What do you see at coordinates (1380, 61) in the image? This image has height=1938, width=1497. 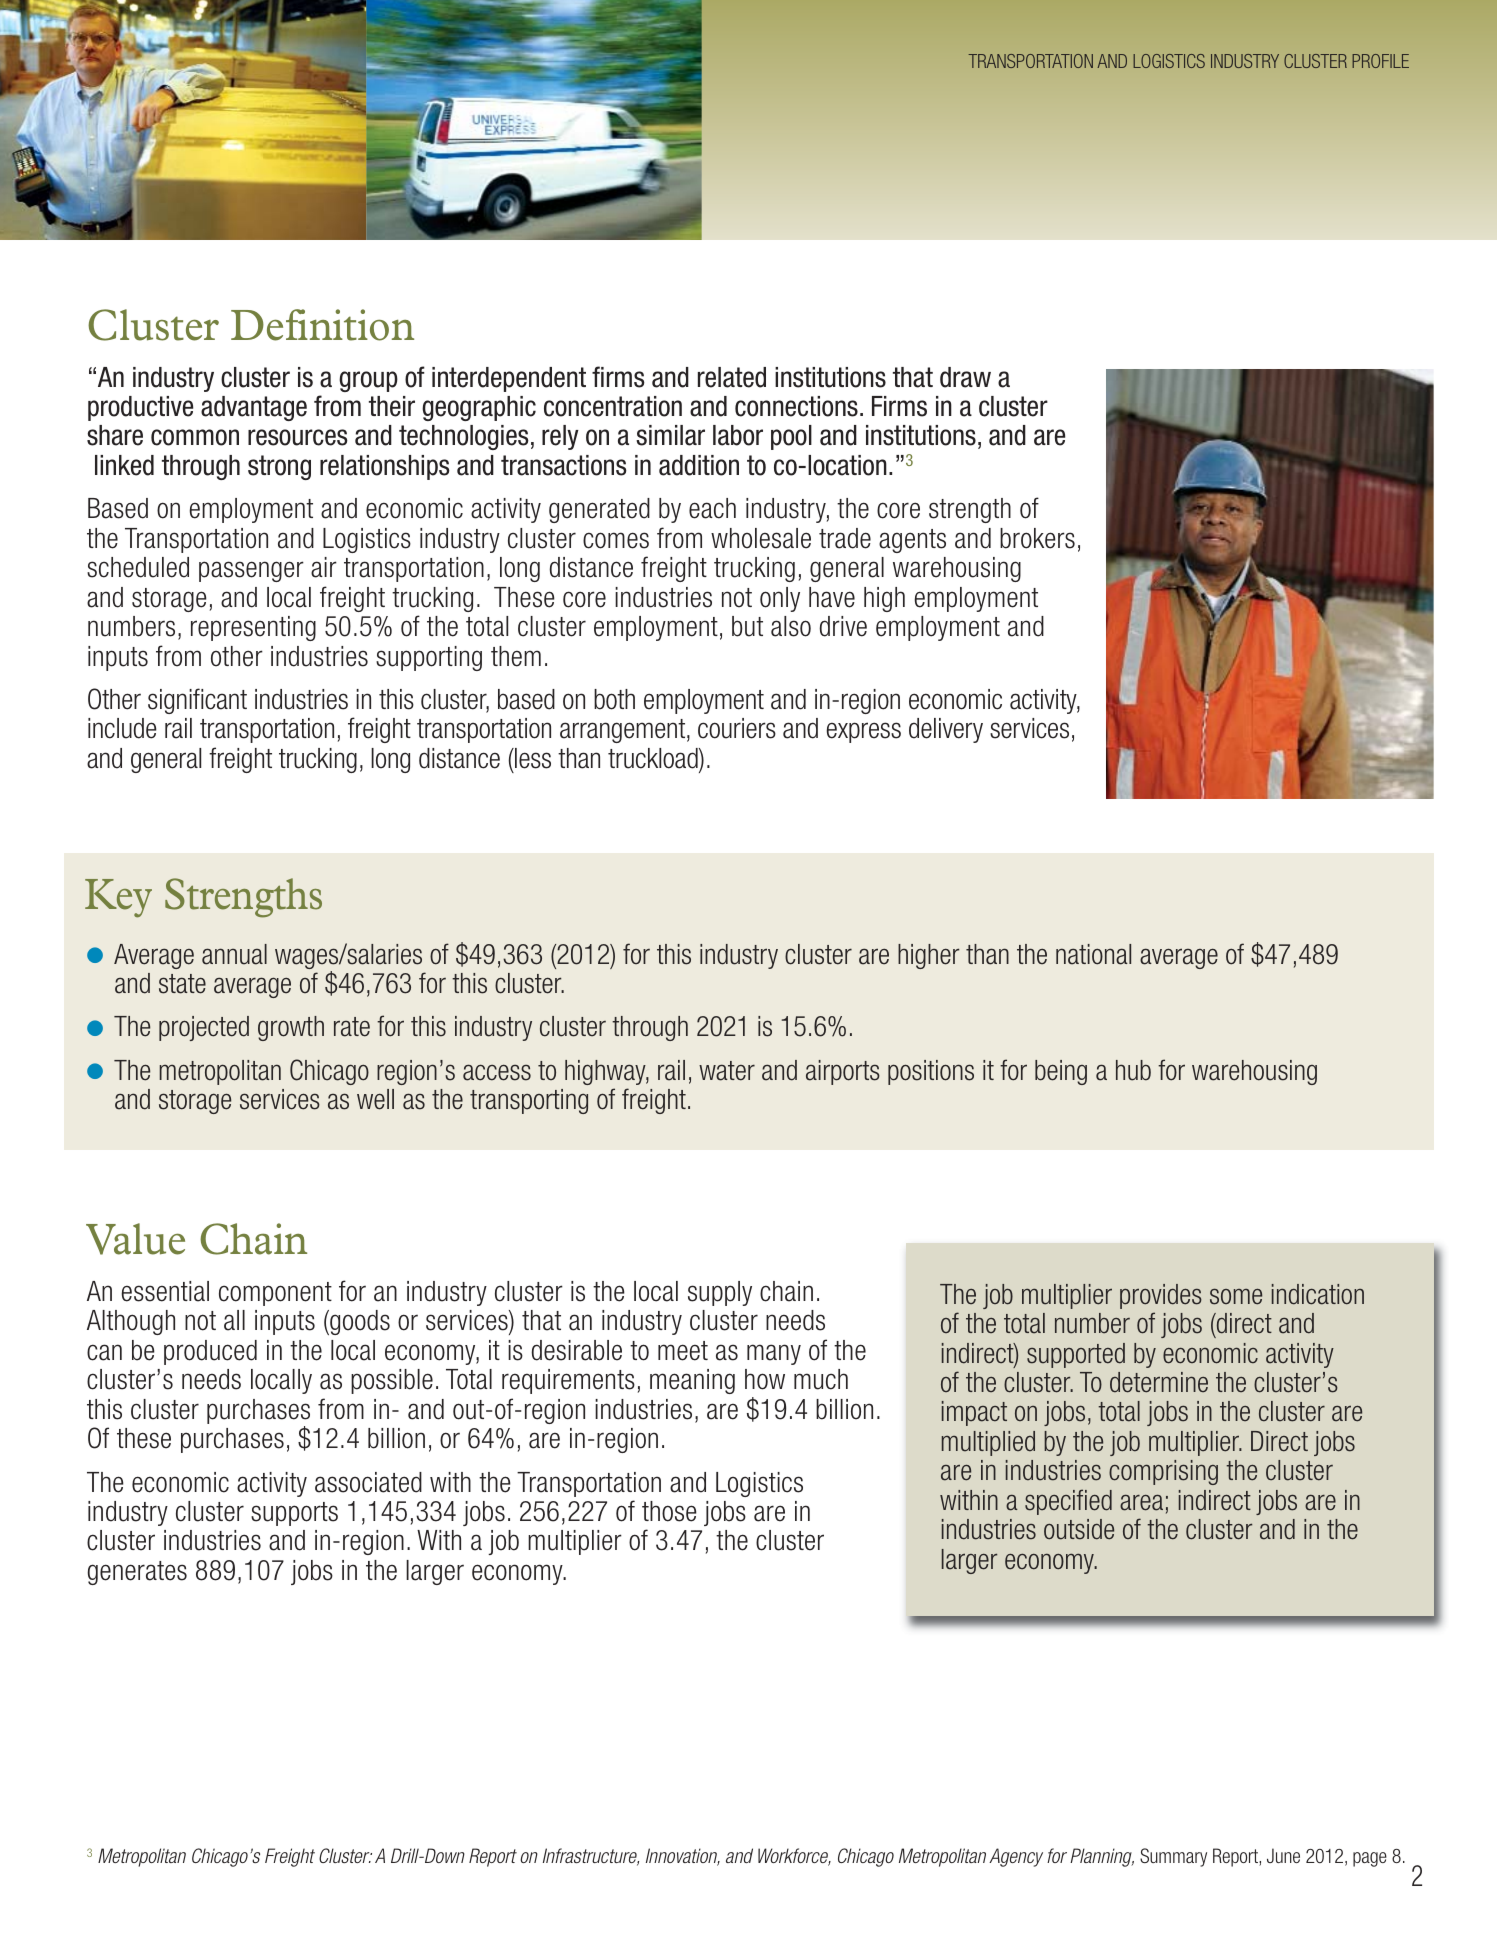 I see `PROFILE` at bounding box center [1380, 61].
